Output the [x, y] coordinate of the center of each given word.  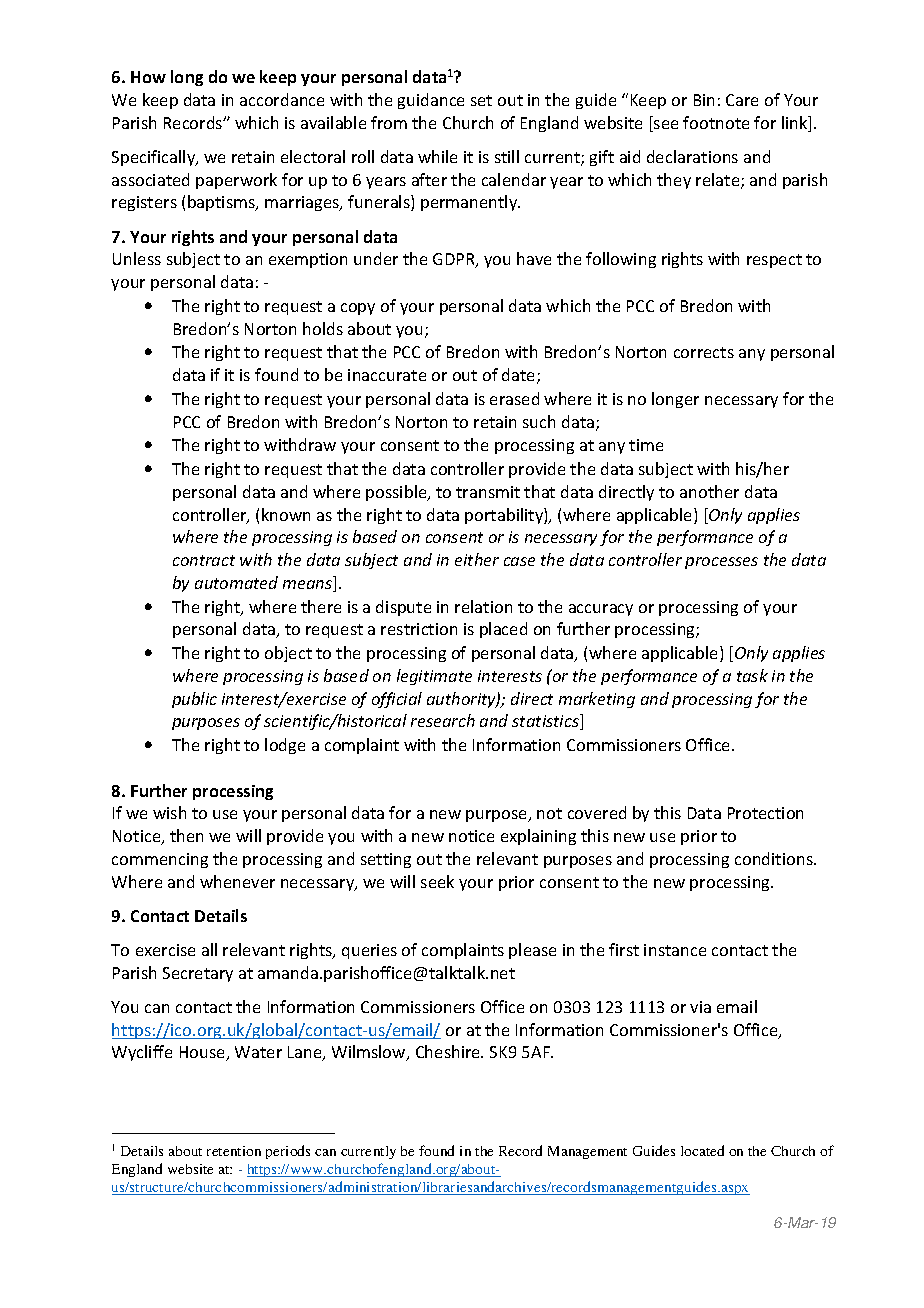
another [709, 491]
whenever [237, 881]
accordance [282, 99]
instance [675, 950]
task [752, 675]
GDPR [455, 260]
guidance [431, 101]
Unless [137, 258]
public [194, 700]
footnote [716, 122]
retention [234, 1151]
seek [437, 881]
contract [204, 560]
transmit [488, 492]
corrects [704, 352]
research [443, 720]
